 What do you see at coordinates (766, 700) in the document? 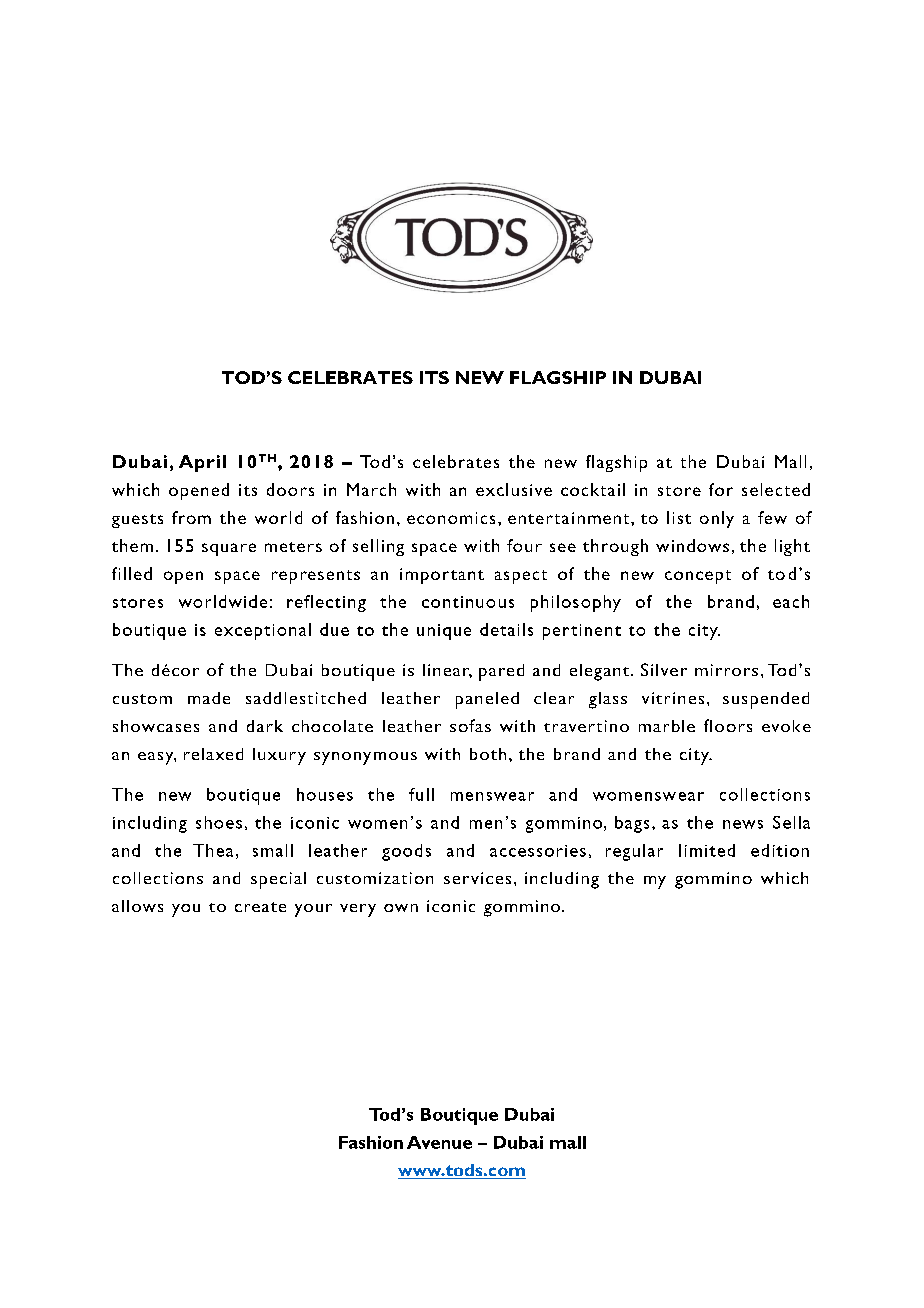
I see `suspended` at bounding box center [766, 700].
